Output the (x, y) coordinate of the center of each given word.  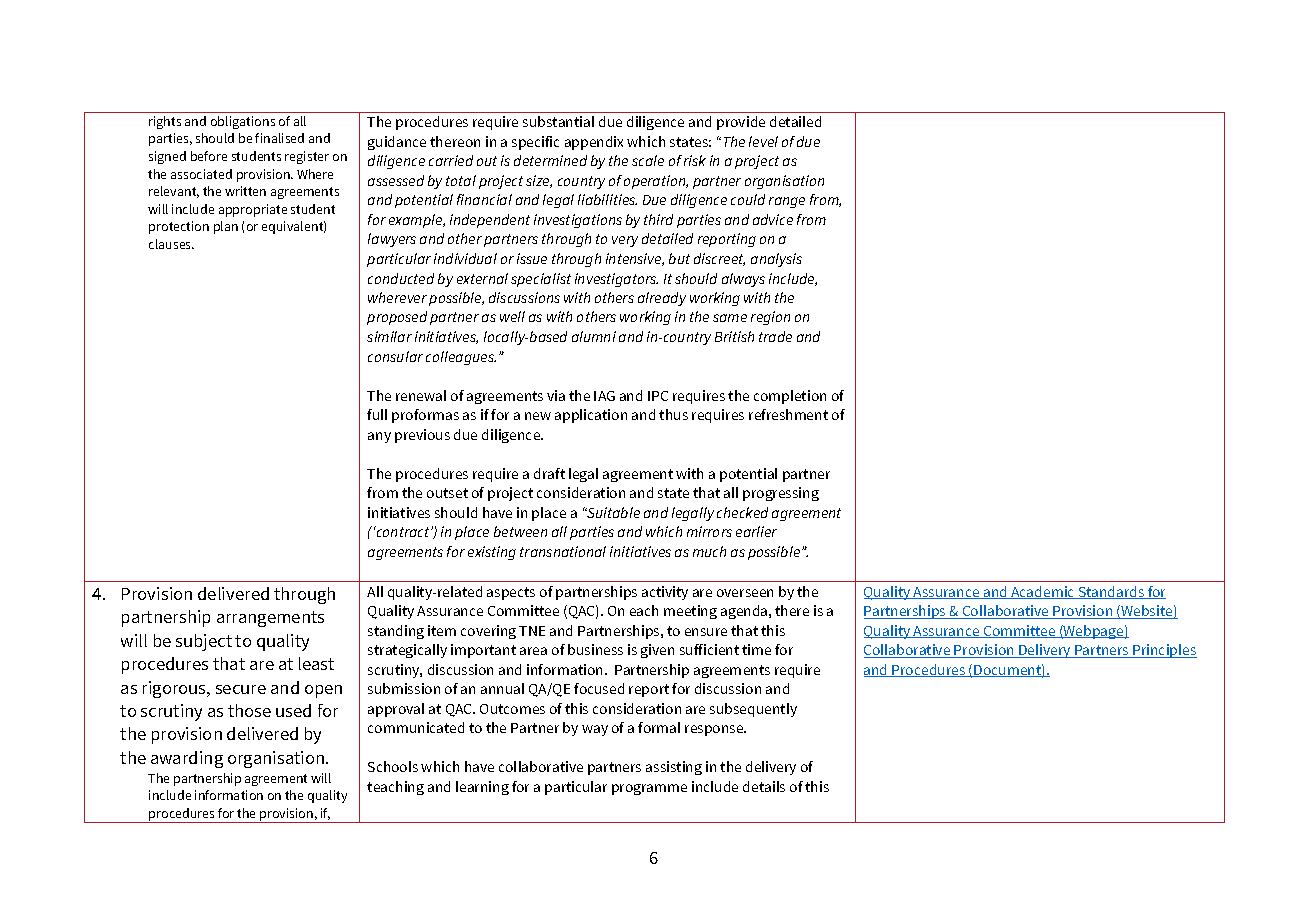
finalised (279, 138)
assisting (674, 768)
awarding (187, 759)
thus (673, 414)
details (764, 786)
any (379, 437)
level (763, 141)
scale (648, 160)
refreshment (788, 414)
